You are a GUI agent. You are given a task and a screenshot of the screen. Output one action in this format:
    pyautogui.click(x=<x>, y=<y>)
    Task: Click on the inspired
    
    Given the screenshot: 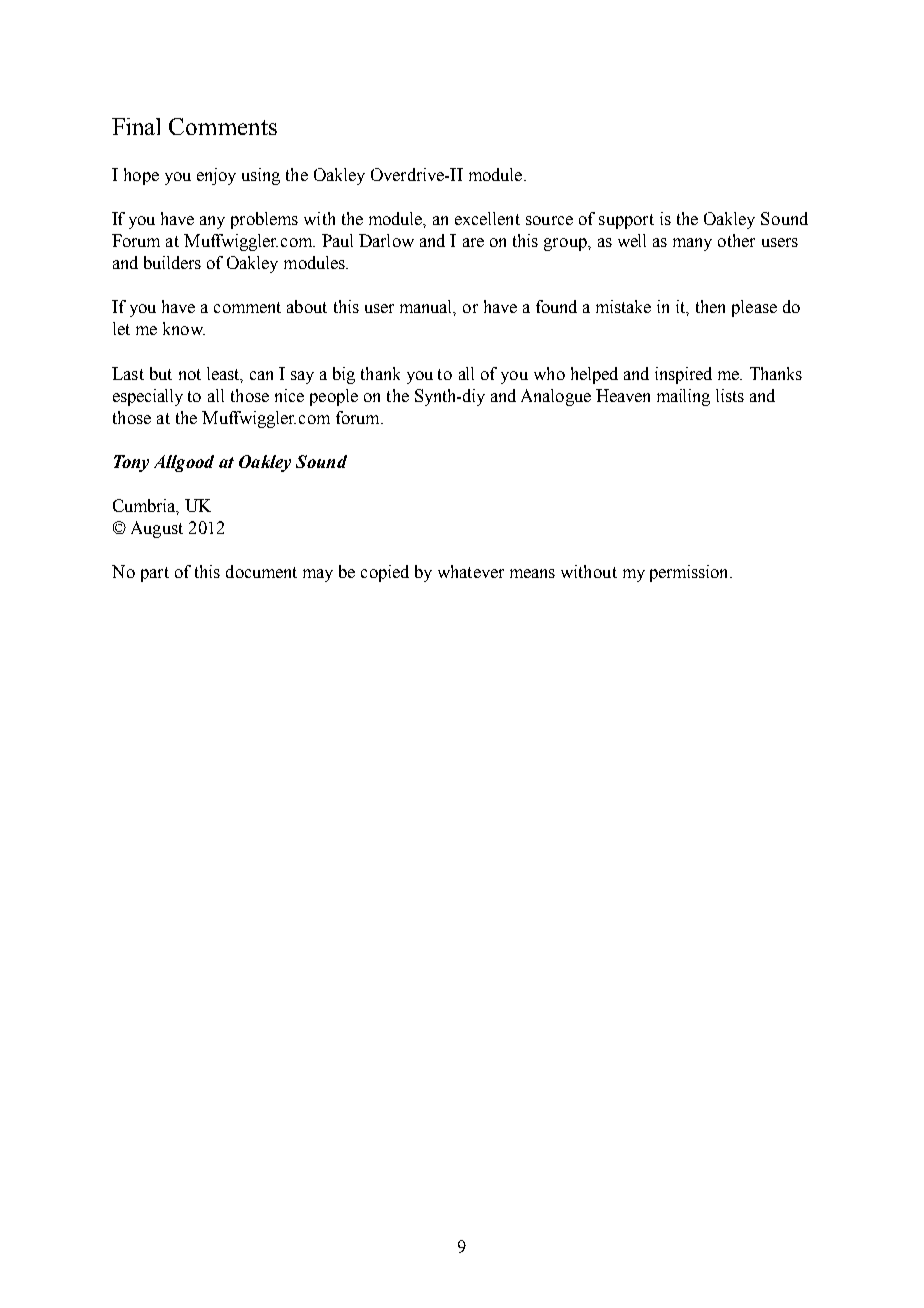 What is the action you would take?
    pyautogui.click(x=683, y=375)
